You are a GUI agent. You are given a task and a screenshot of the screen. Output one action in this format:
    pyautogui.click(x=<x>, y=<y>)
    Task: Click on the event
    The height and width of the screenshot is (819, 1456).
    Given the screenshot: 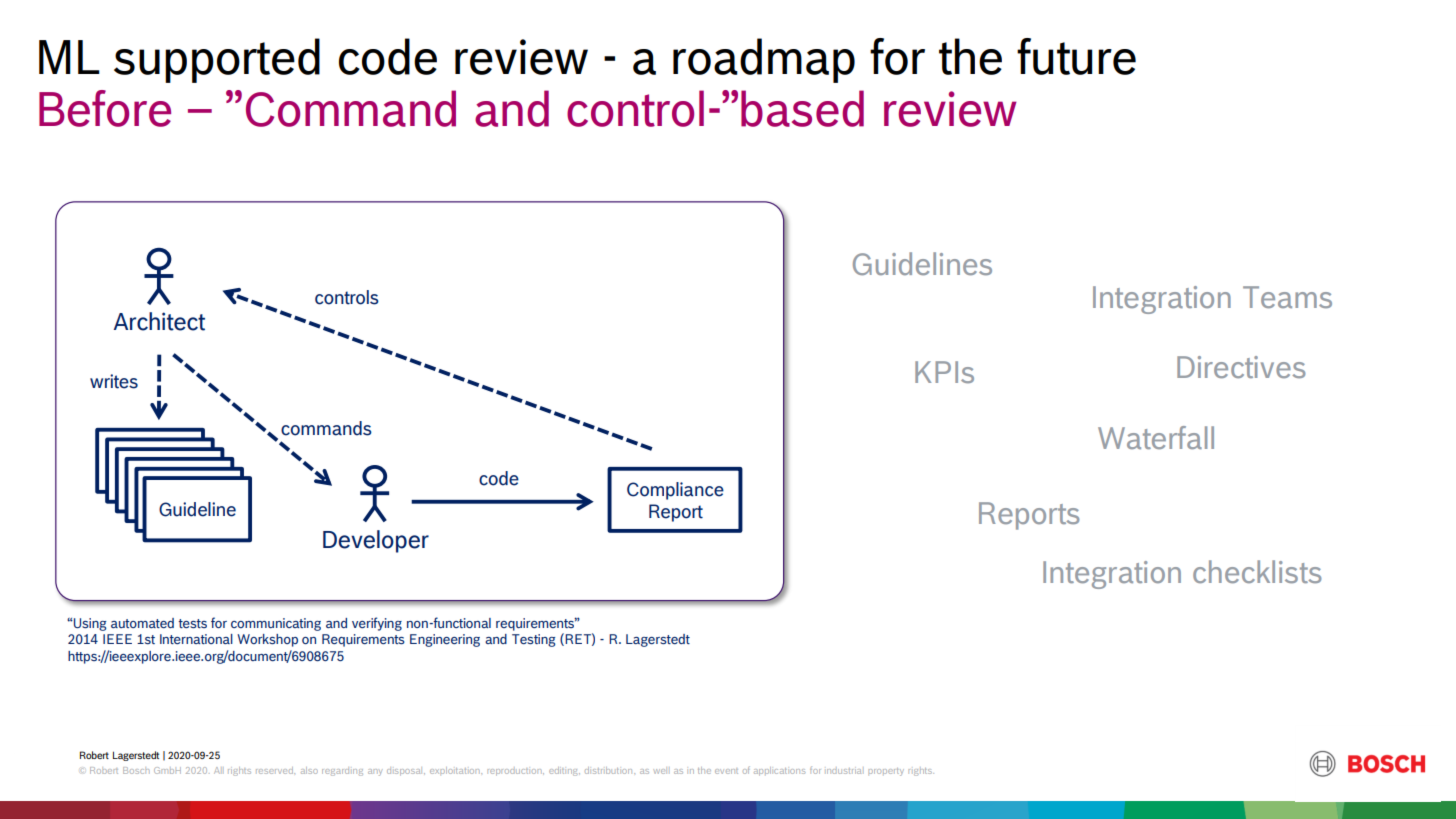 What is the action you would take?
    pyautogui.click(x=726, y=771)
